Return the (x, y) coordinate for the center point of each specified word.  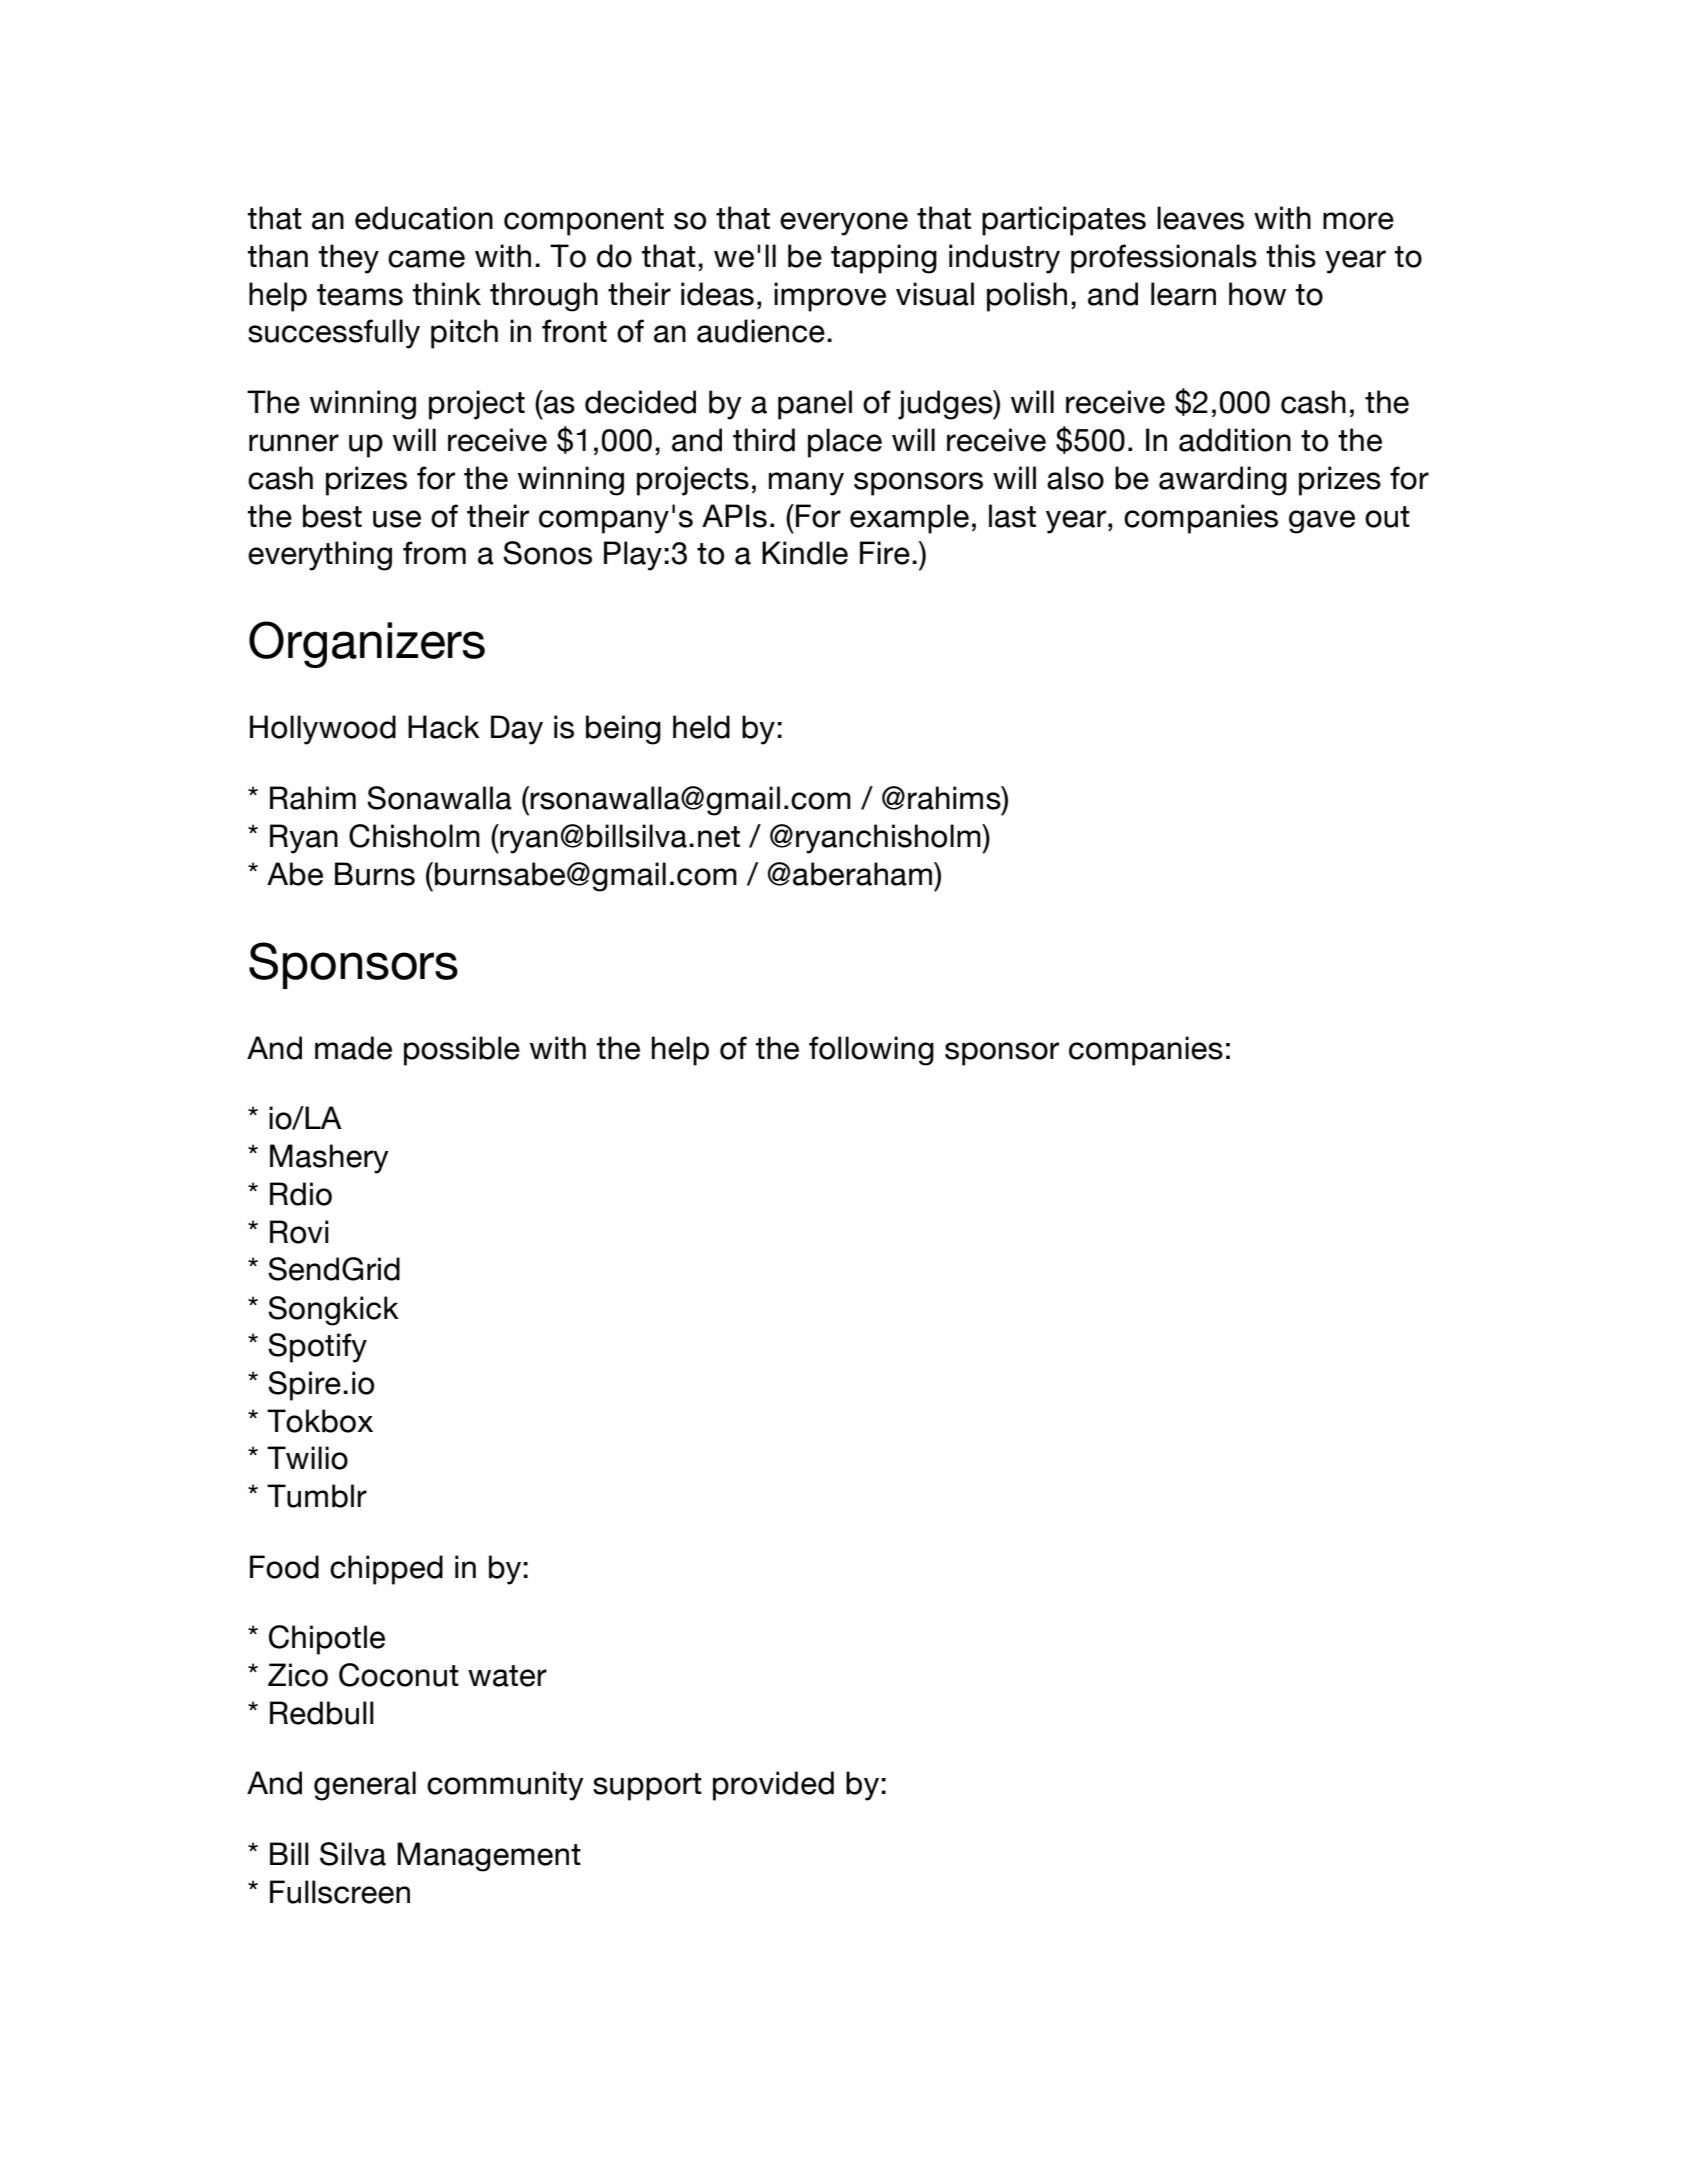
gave (1322, 522)
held (701, 727)
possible (462, 1051)
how (1257, 294)
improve (830, 297)
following (871, 1051)
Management (489, 1857)
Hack (444, 727)
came (426, 259)
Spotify (317, 1348)
